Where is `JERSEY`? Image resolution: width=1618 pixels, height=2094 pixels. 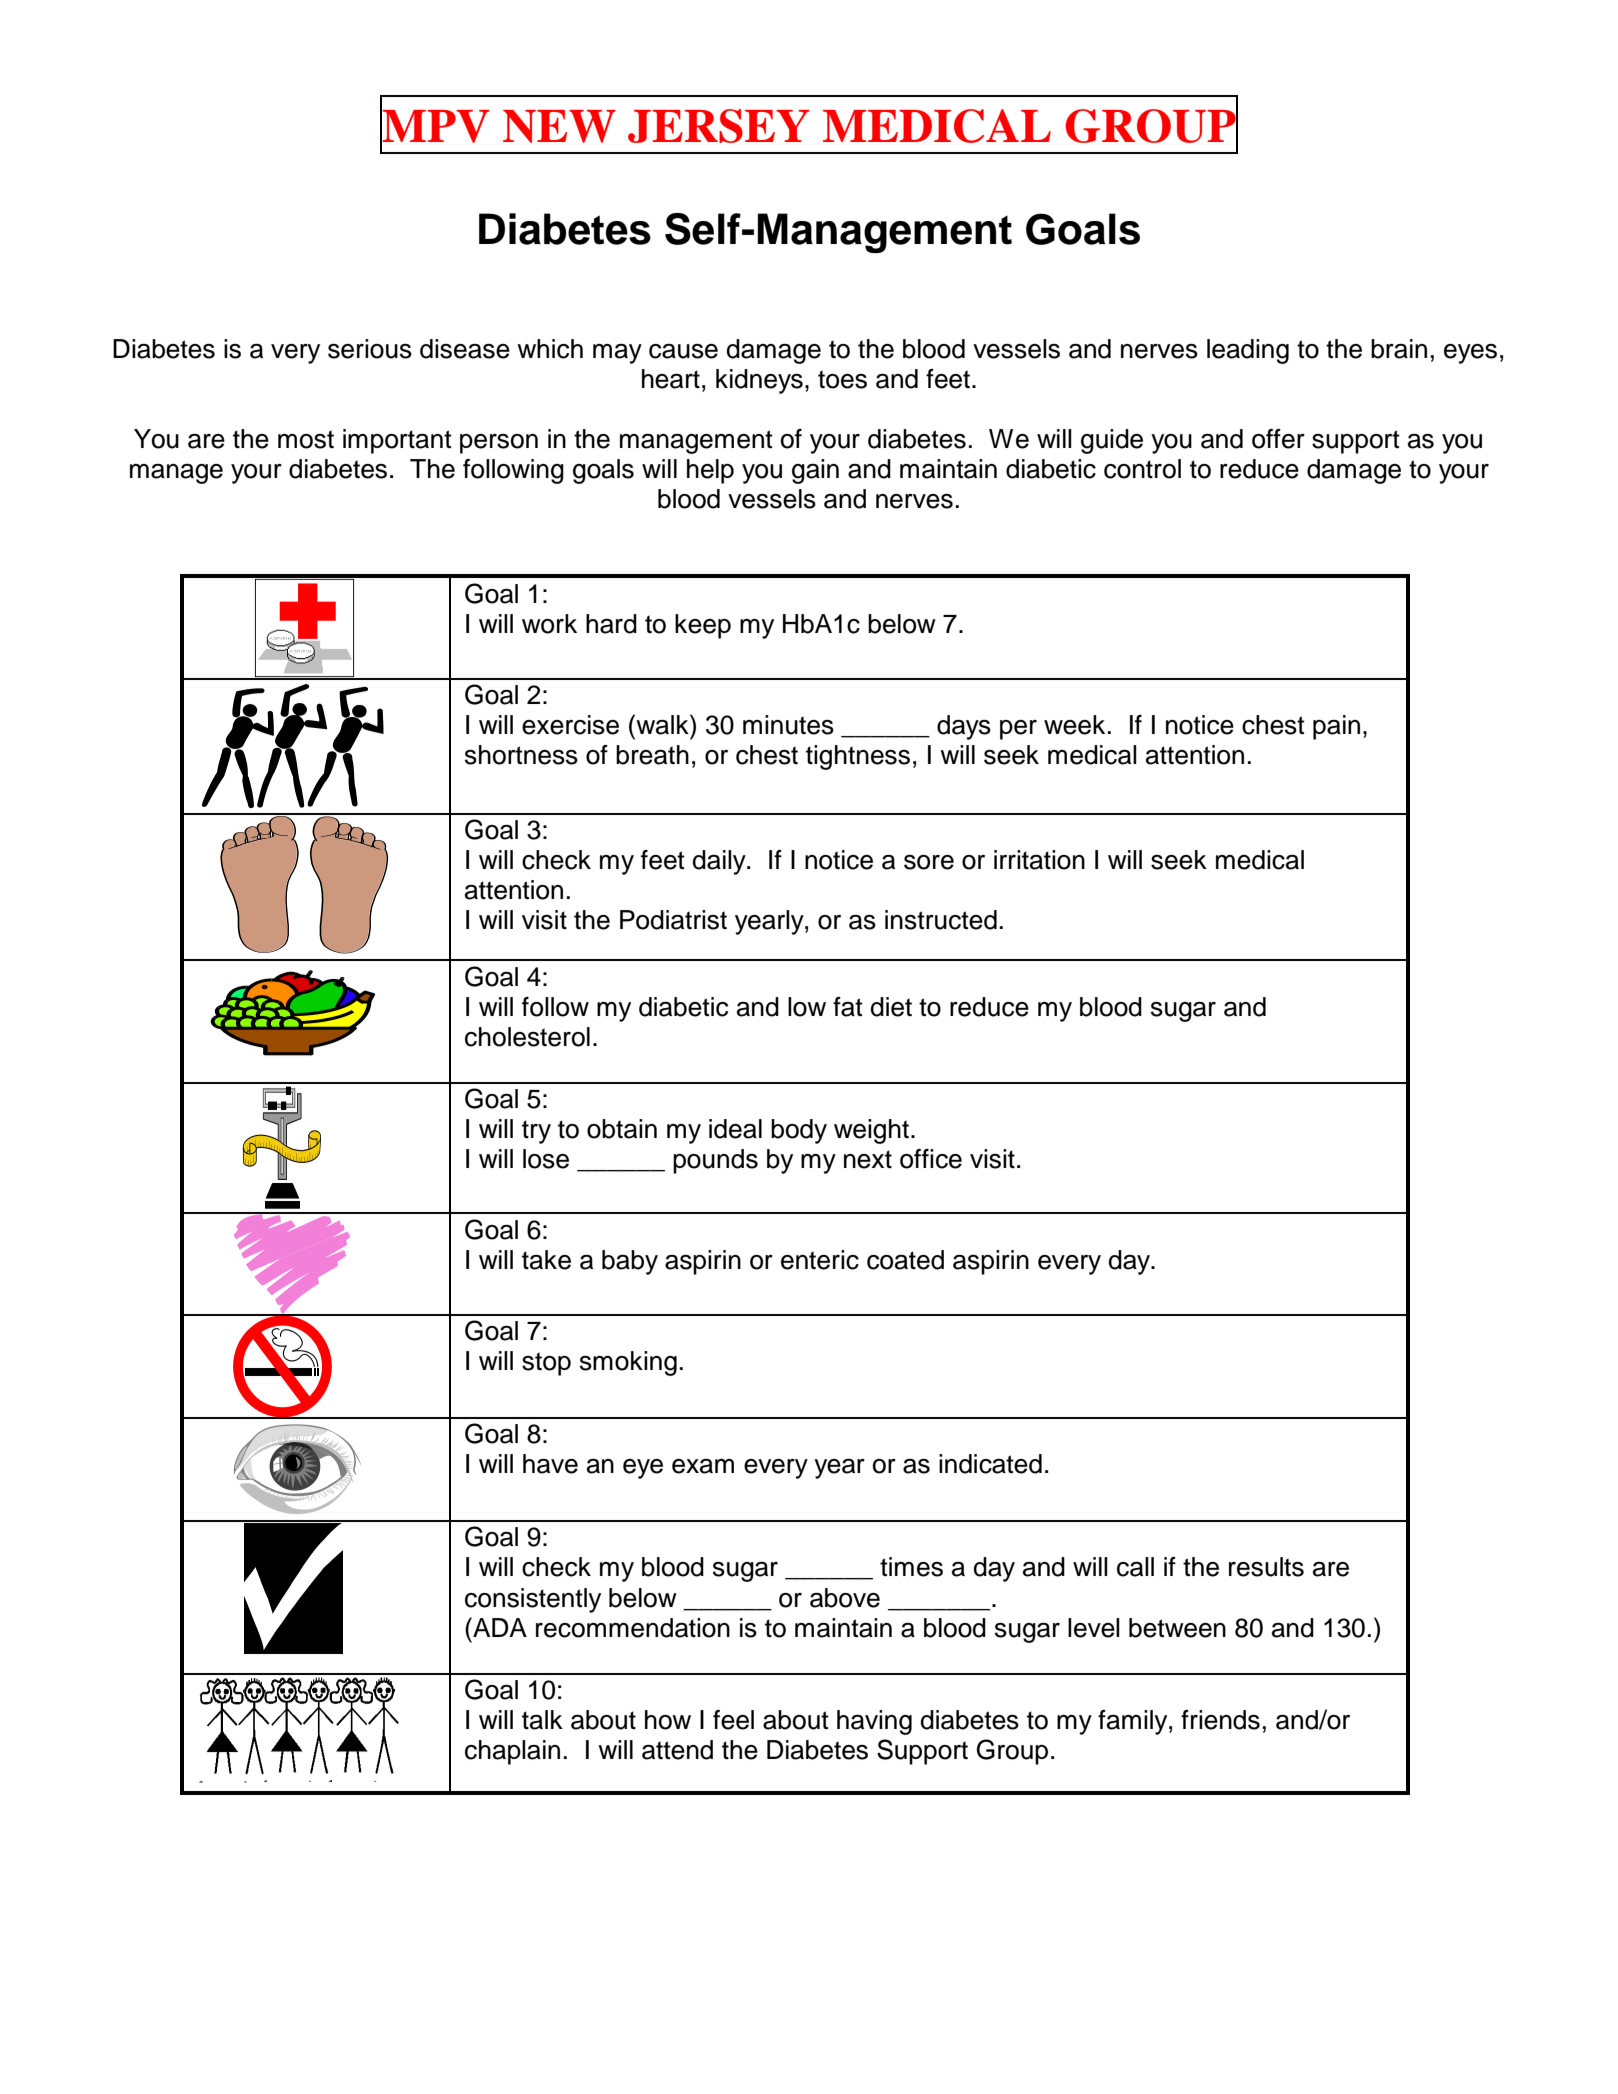 JERSEY is located at coordinates (719, 126).
